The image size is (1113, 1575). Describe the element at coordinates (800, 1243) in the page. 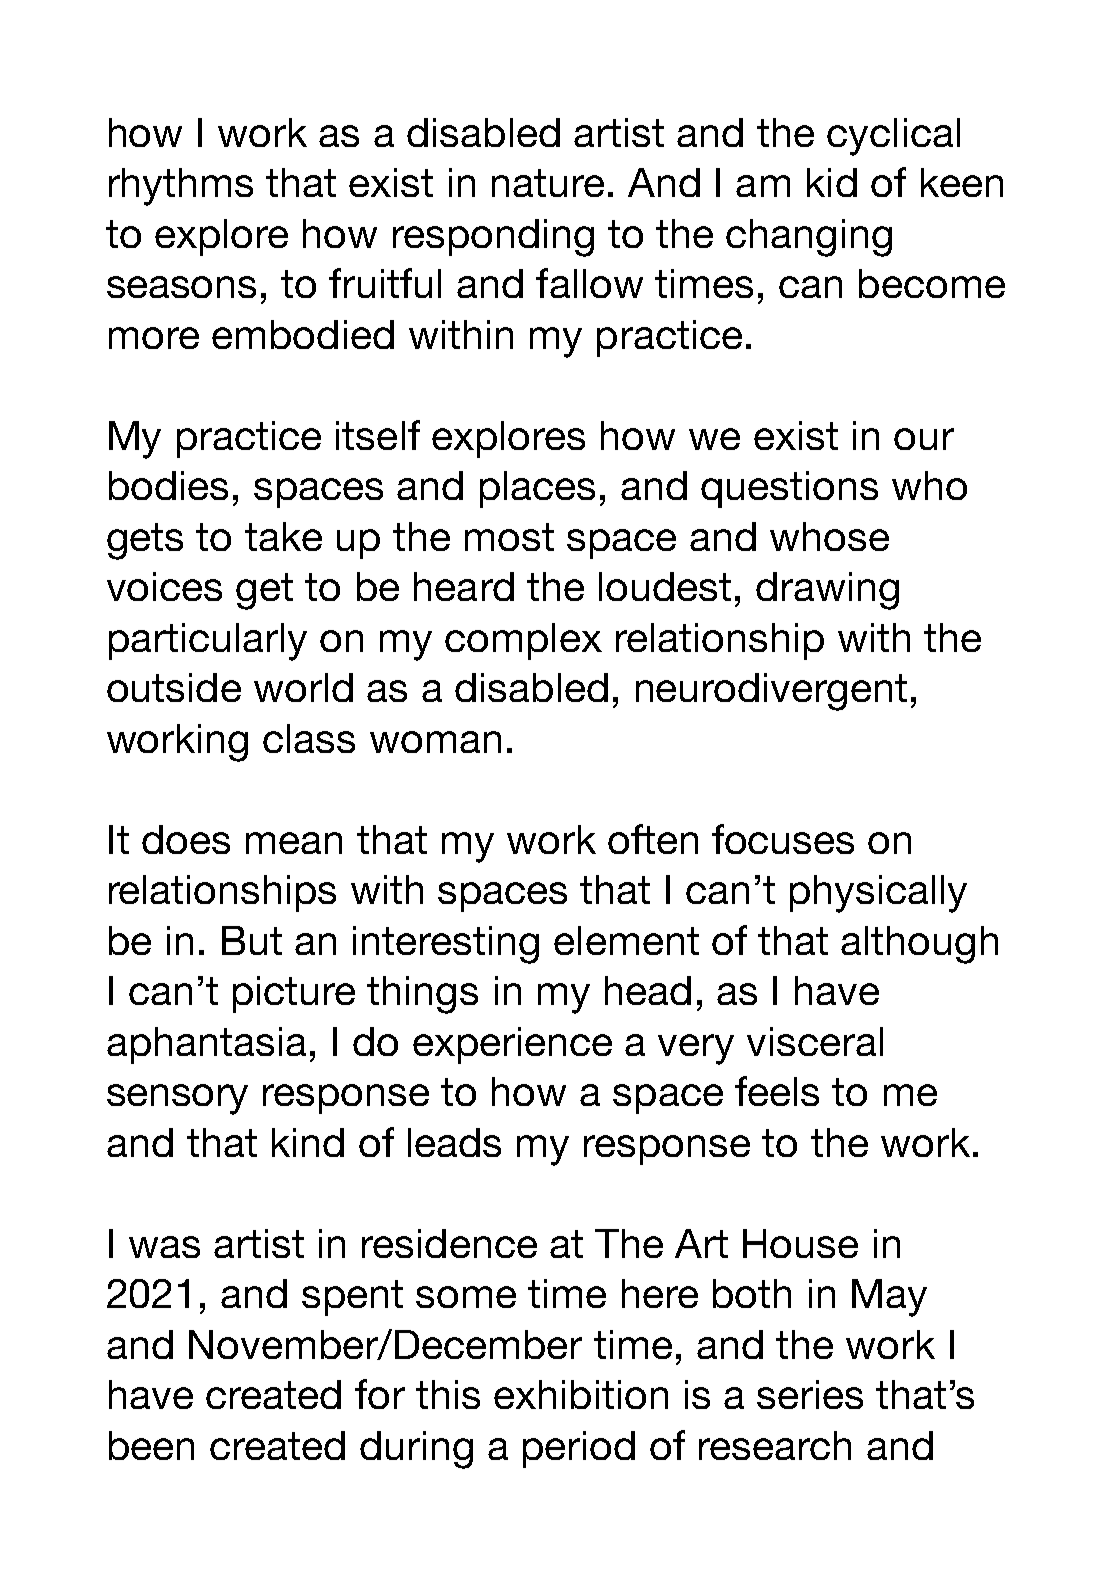

I see `House` at that location.
